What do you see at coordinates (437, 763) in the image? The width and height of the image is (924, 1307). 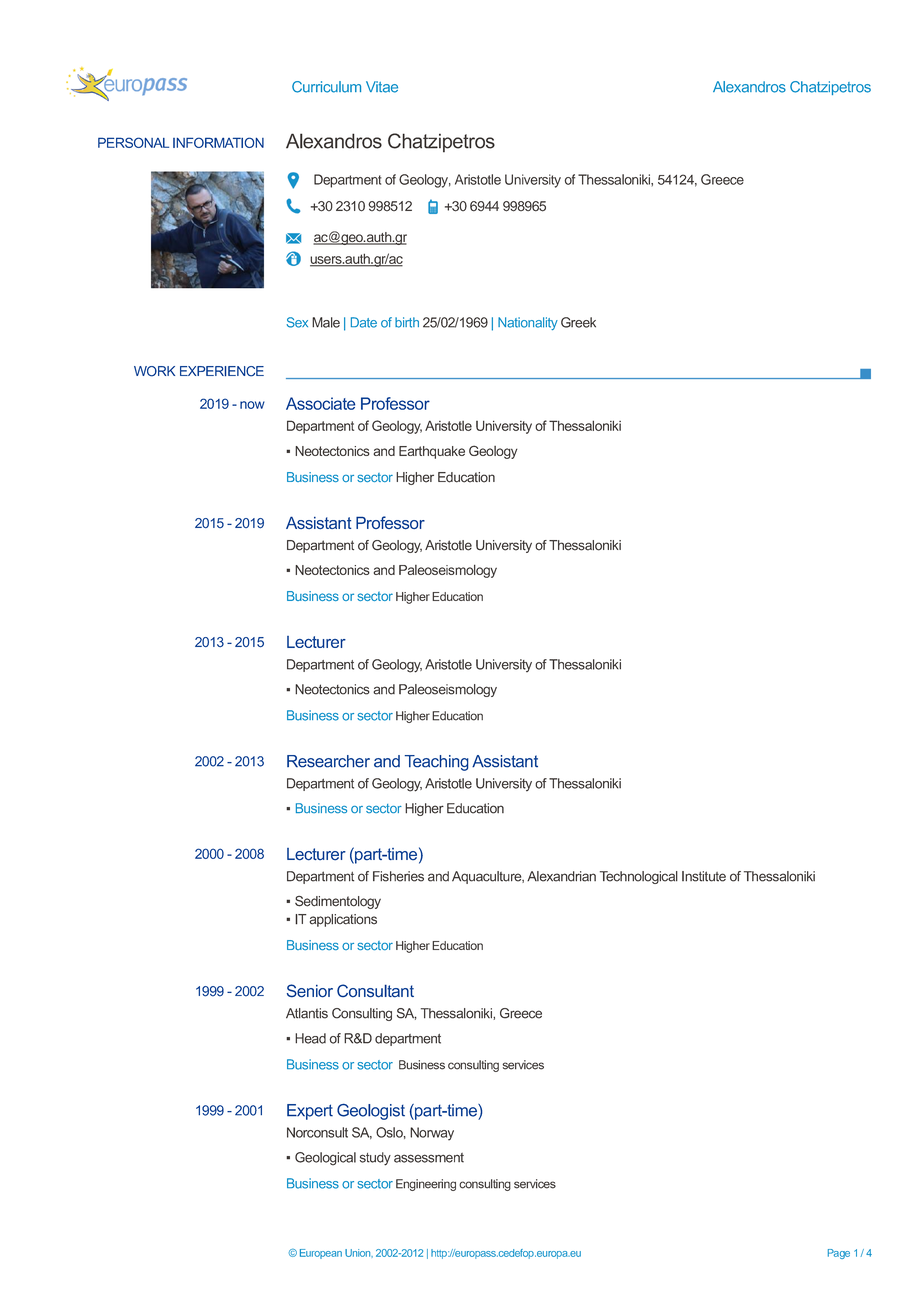 I see `Teaching` at bounding box center [437, 763].
